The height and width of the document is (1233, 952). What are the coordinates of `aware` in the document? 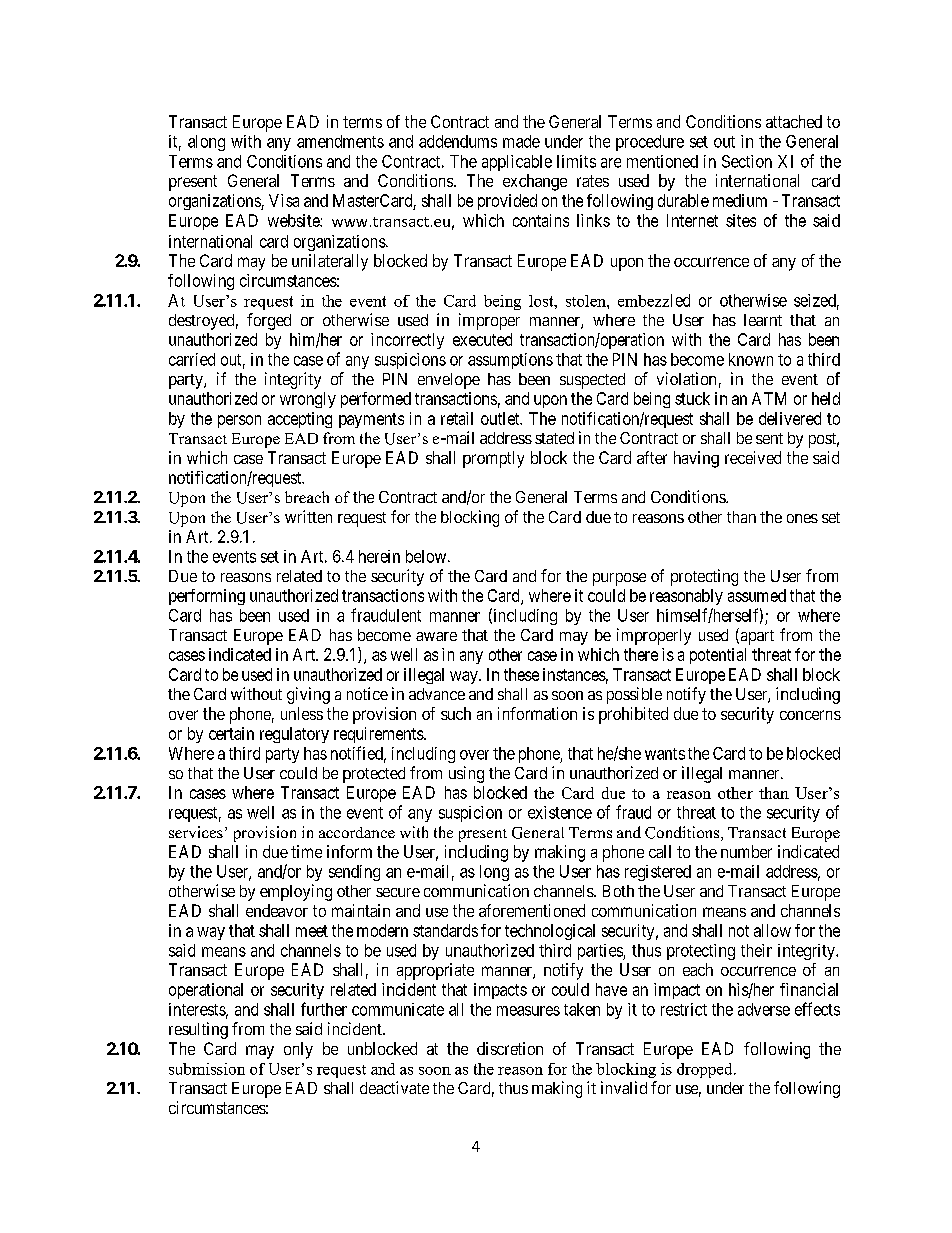 It's located at (436, 636).
